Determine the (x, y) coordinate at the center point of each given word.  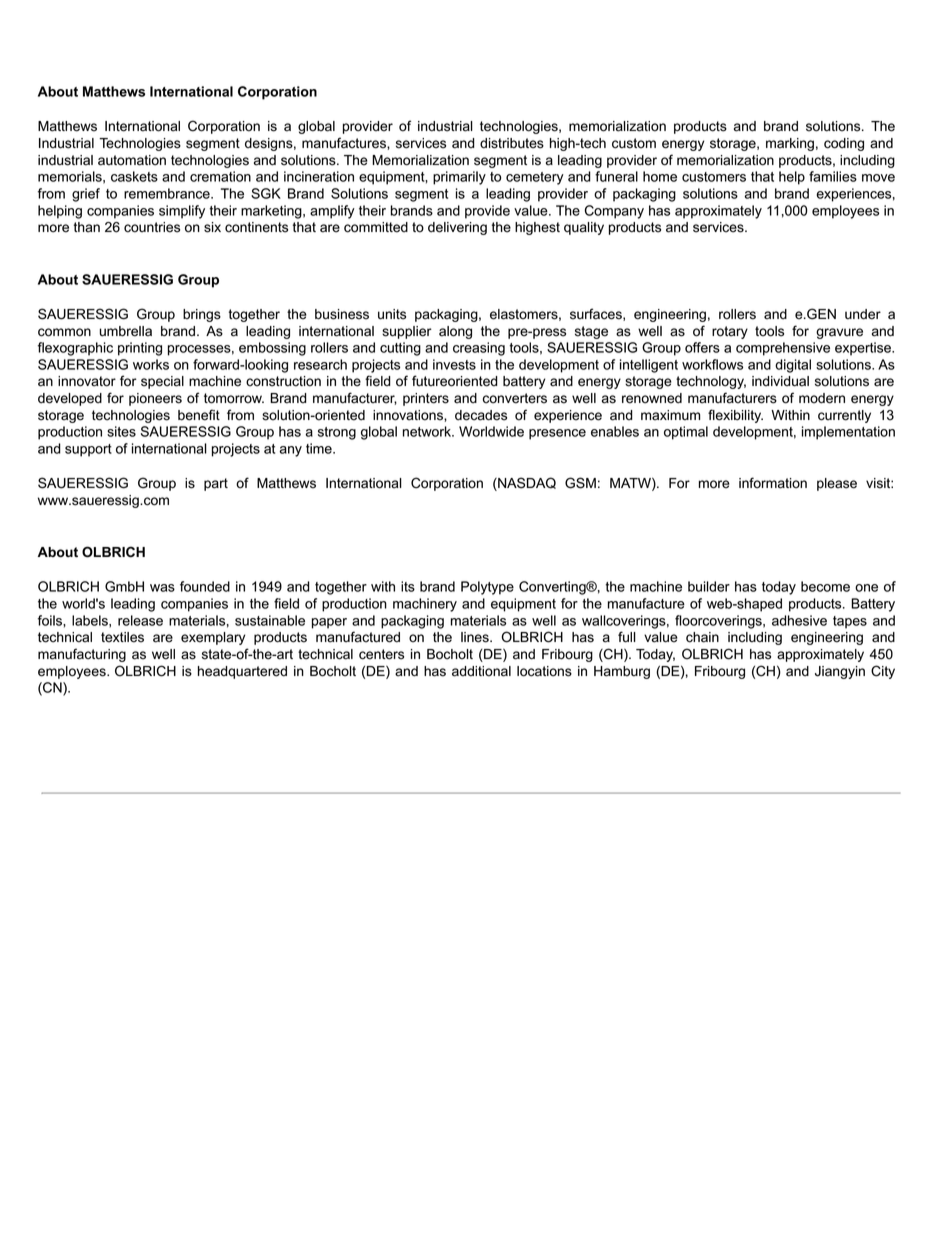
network (428, 431)
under (863, 314)
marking (790, 144)
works (151, 364)
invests (454, 364)
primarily (459, 178)
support (88, 450)
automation (132, 160)
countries (152, 227)
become (825, 586)
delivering (457, 228)
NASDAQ (526, 484)
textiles (122, 637)
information (773, 483)
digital (793, 366)
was (162, 588)
